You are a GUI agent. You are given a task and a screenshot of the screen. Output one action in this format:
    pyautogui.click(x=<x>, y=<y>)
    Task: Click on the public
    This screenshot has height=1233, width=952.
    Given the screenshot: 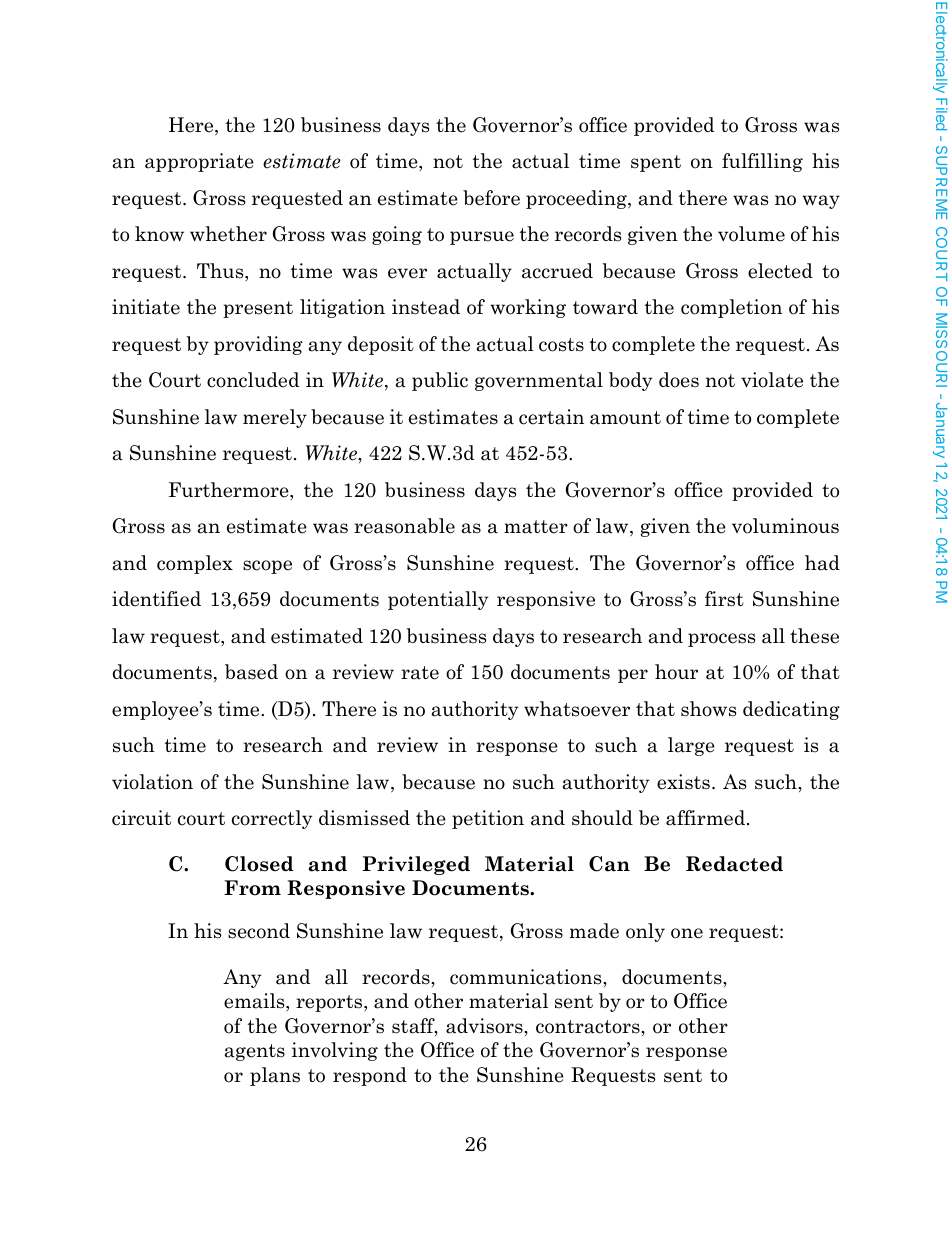 What is the action you would take?
    pyautogui.click(x=440, y=381)
